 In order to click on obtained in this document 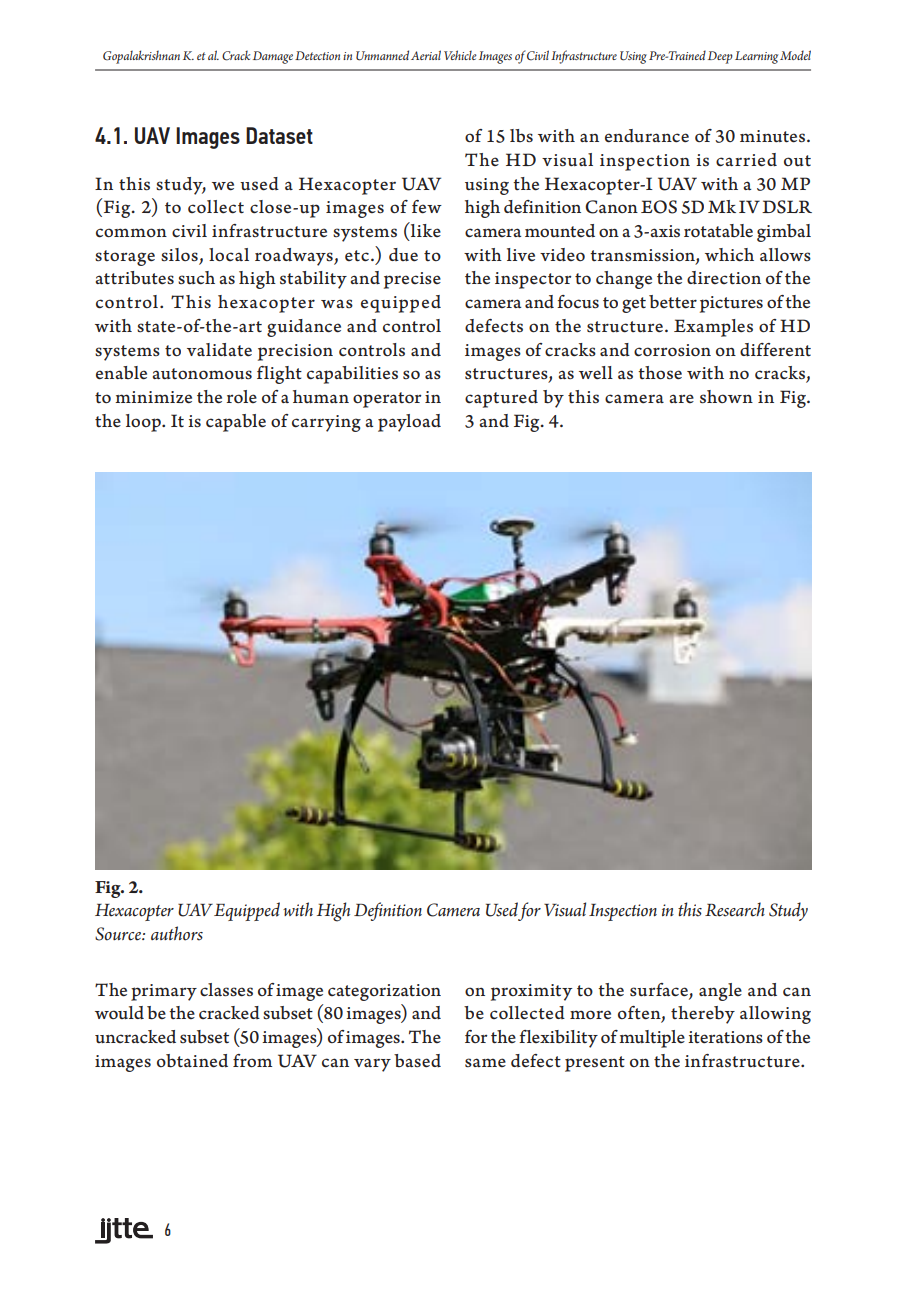, I will do `click(192, 1061)`.
